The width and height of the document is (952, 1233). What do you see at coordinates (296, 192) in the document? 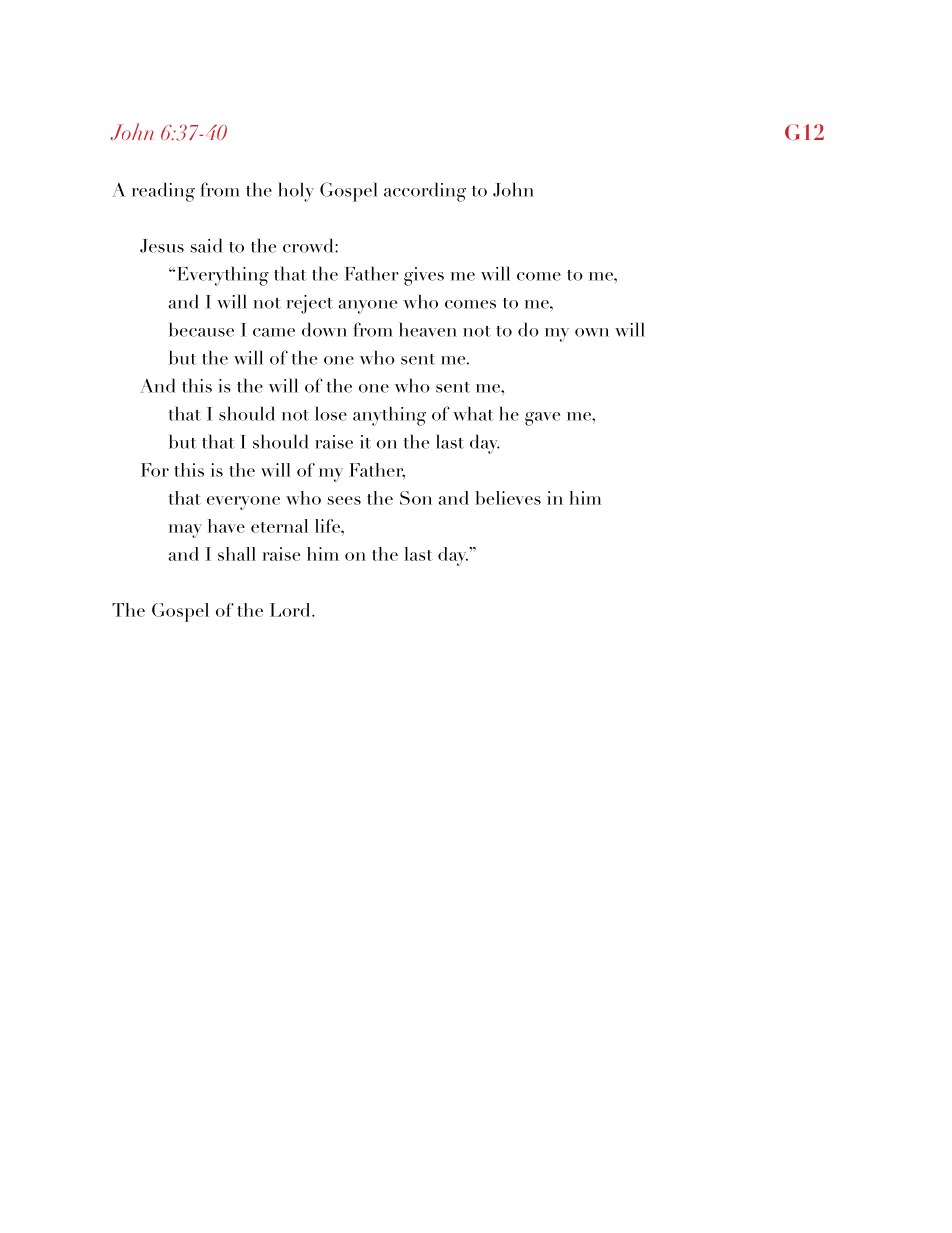
I see `holy` at bounding box center [296, 192].
